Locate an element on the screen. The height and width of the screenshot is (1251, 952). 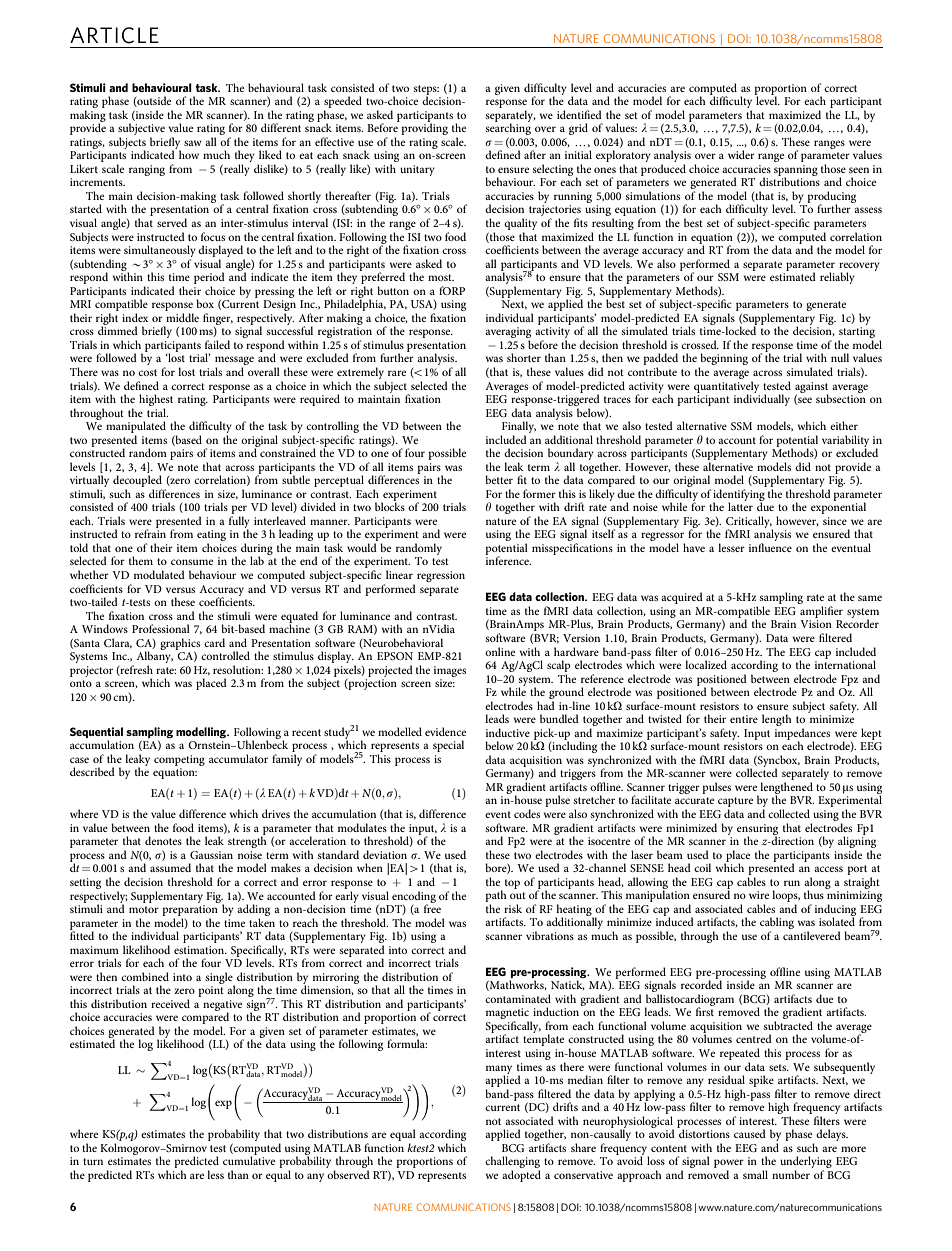
wider is located at coordinates (741, 154).
